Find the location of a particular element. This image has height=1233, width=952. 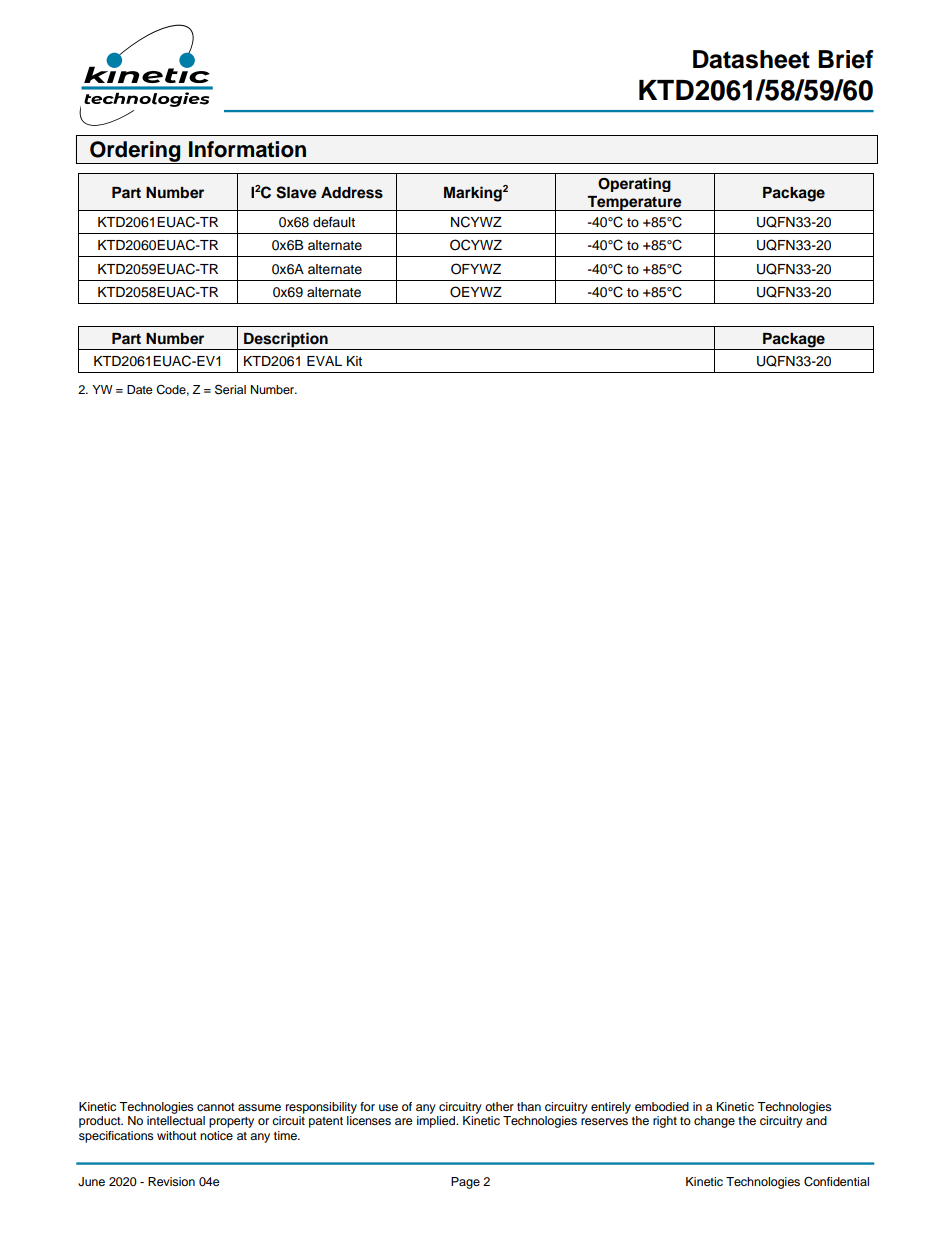

Page is located at coordinates (465, 1183).
